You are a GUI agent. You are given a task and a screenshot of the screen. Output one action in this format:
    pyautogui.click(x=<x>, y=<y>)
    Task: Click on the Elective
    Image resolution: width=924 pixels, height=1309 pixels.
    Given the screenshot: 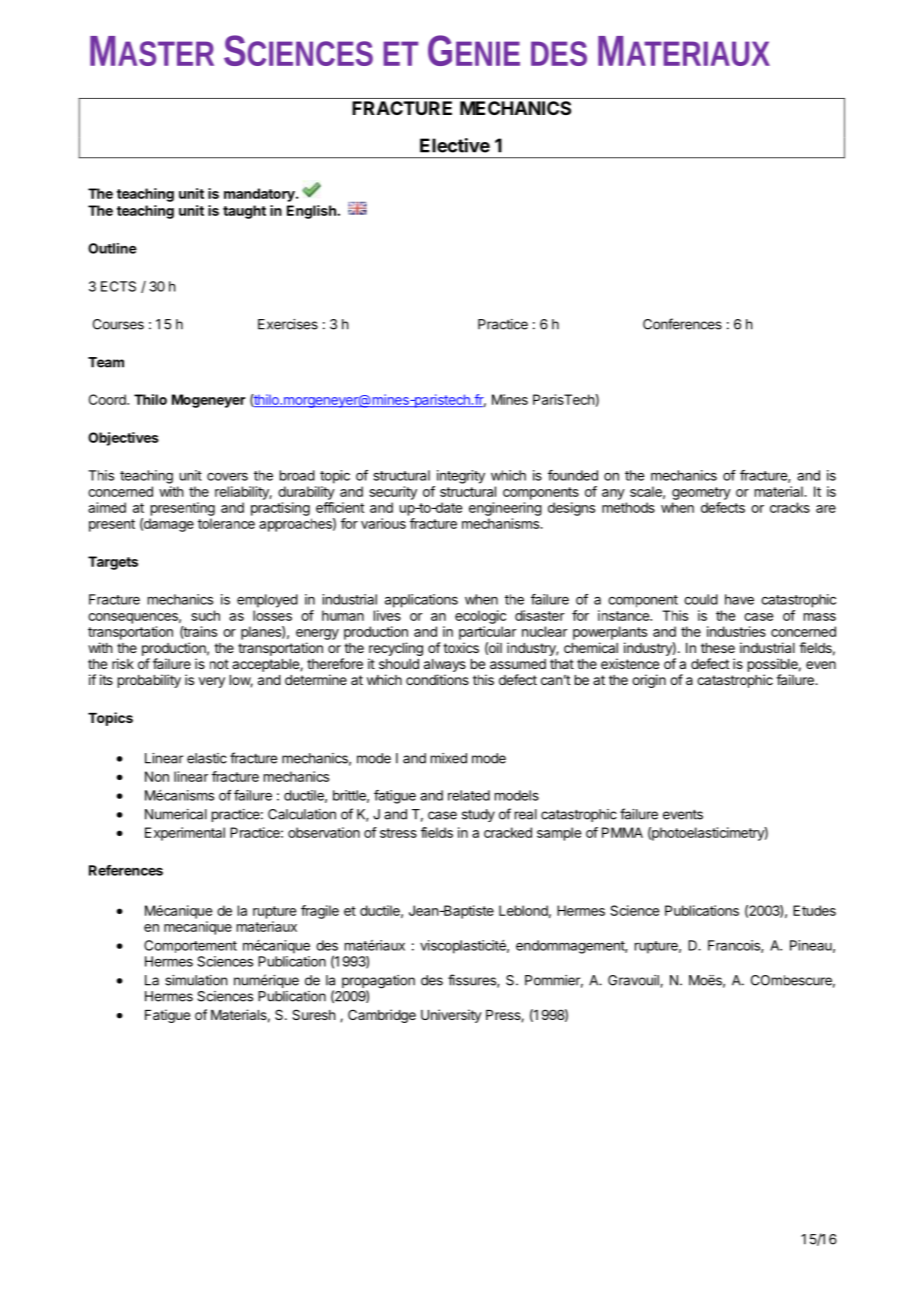 What is the action you would take?
    pyautogui.click(x=455, y=145)
